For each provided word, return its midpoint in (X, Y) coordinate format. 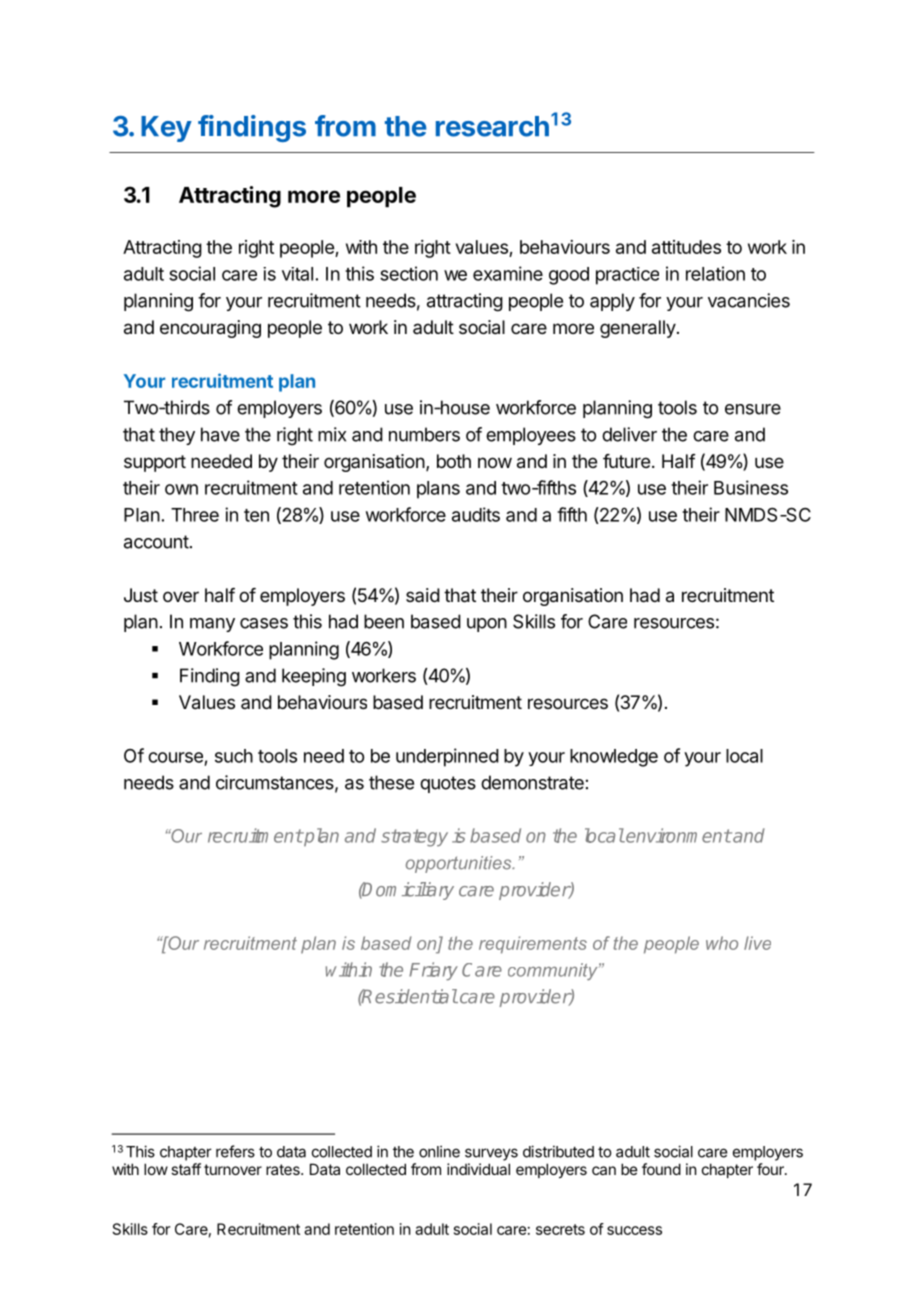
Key (166, 129)
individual (478, 1169)
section (409, 273)
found (661, 1169)
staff (186, 1169)
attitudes (686, 247)
